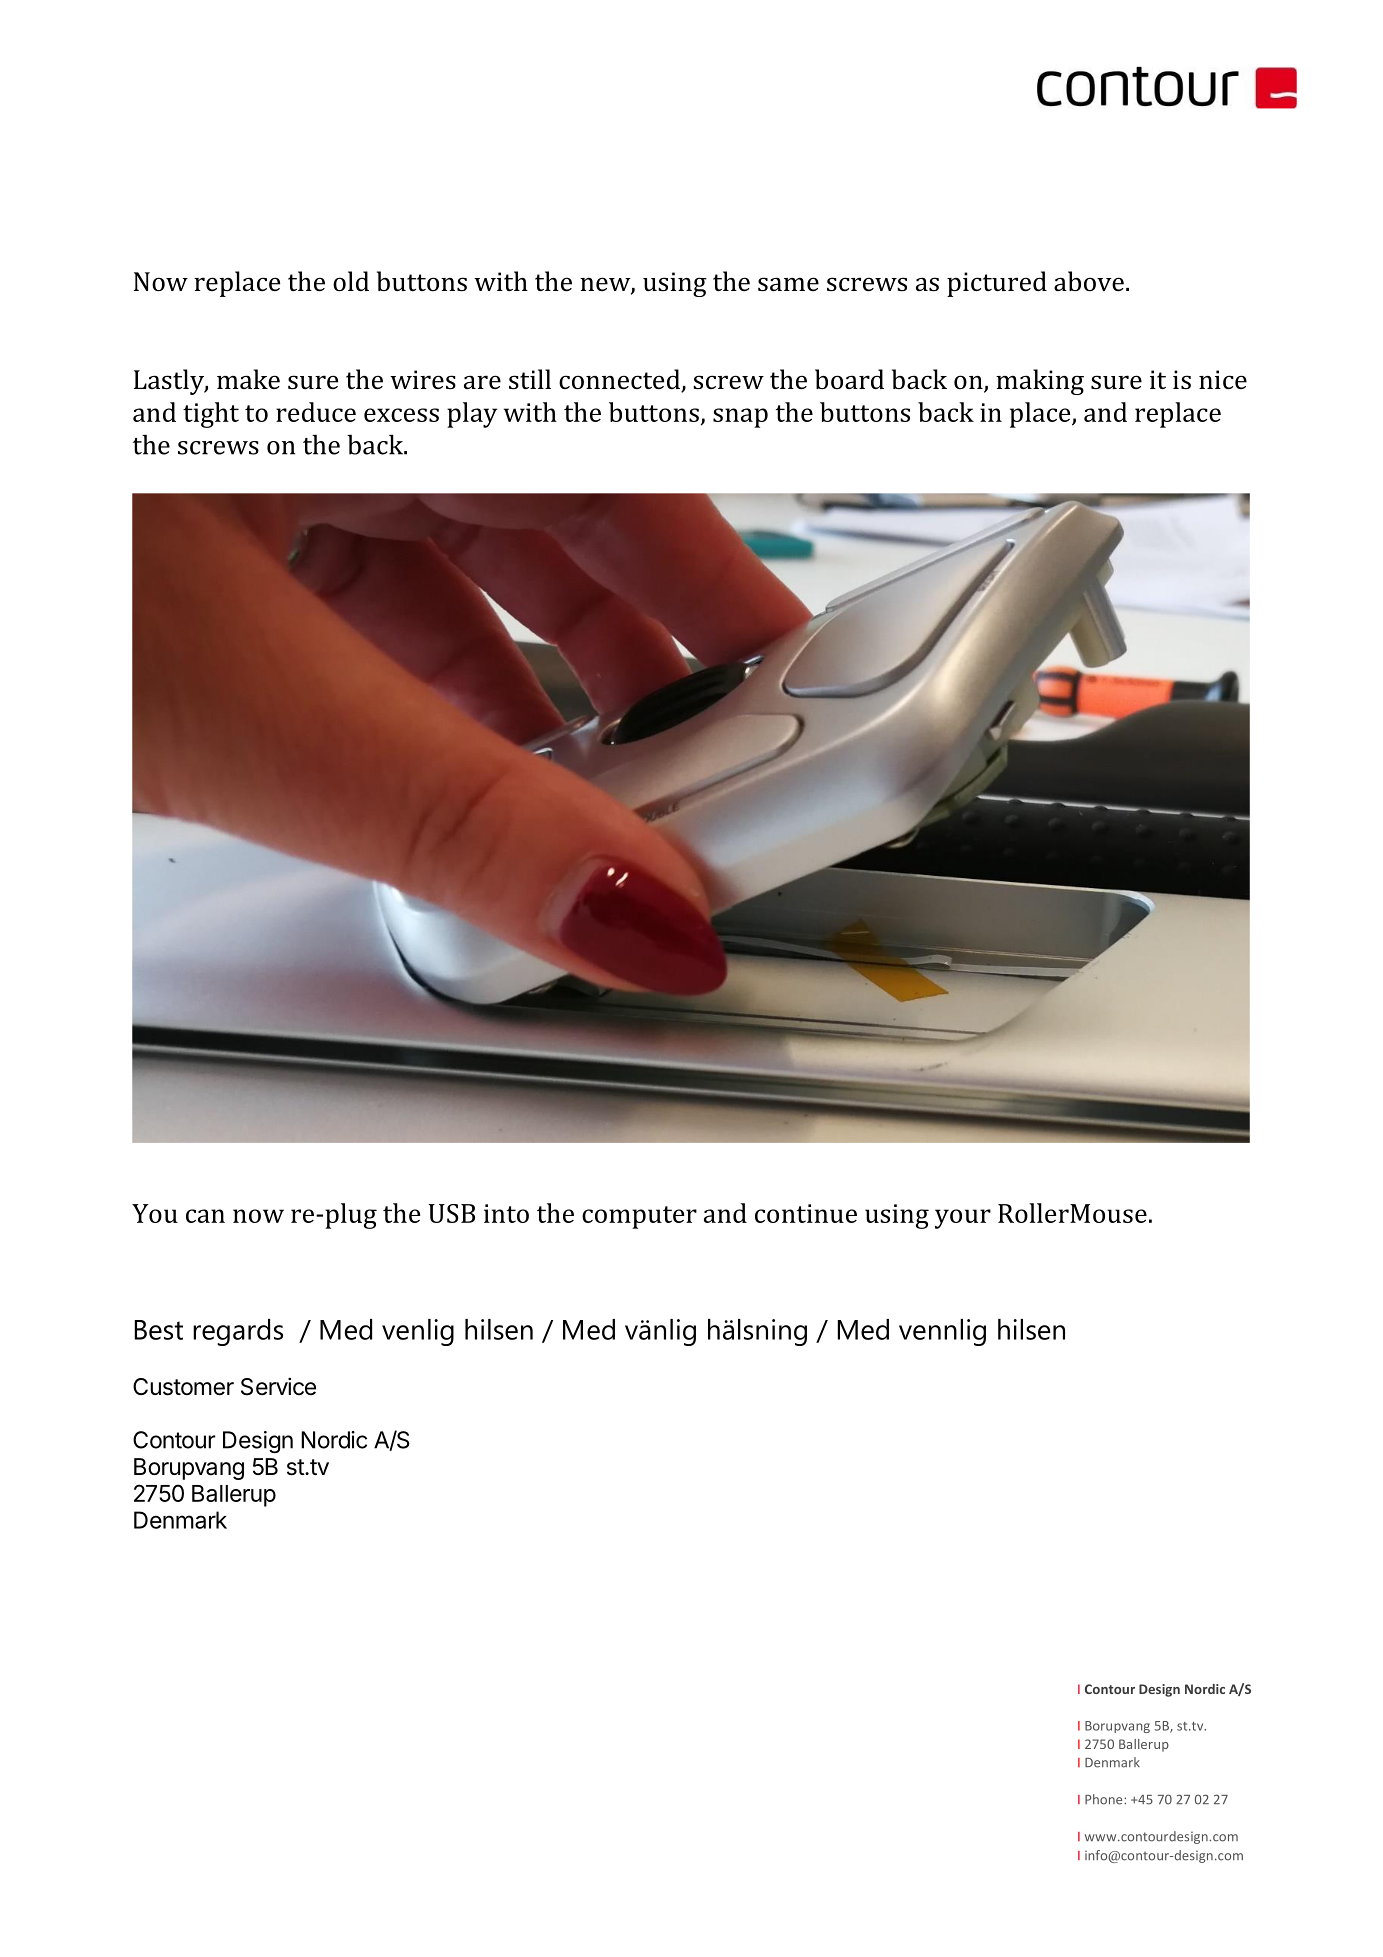 This page has width=1383, height=1957. Describe the element at coordinates (1089, 281) in the page. I see `above` at that location.
